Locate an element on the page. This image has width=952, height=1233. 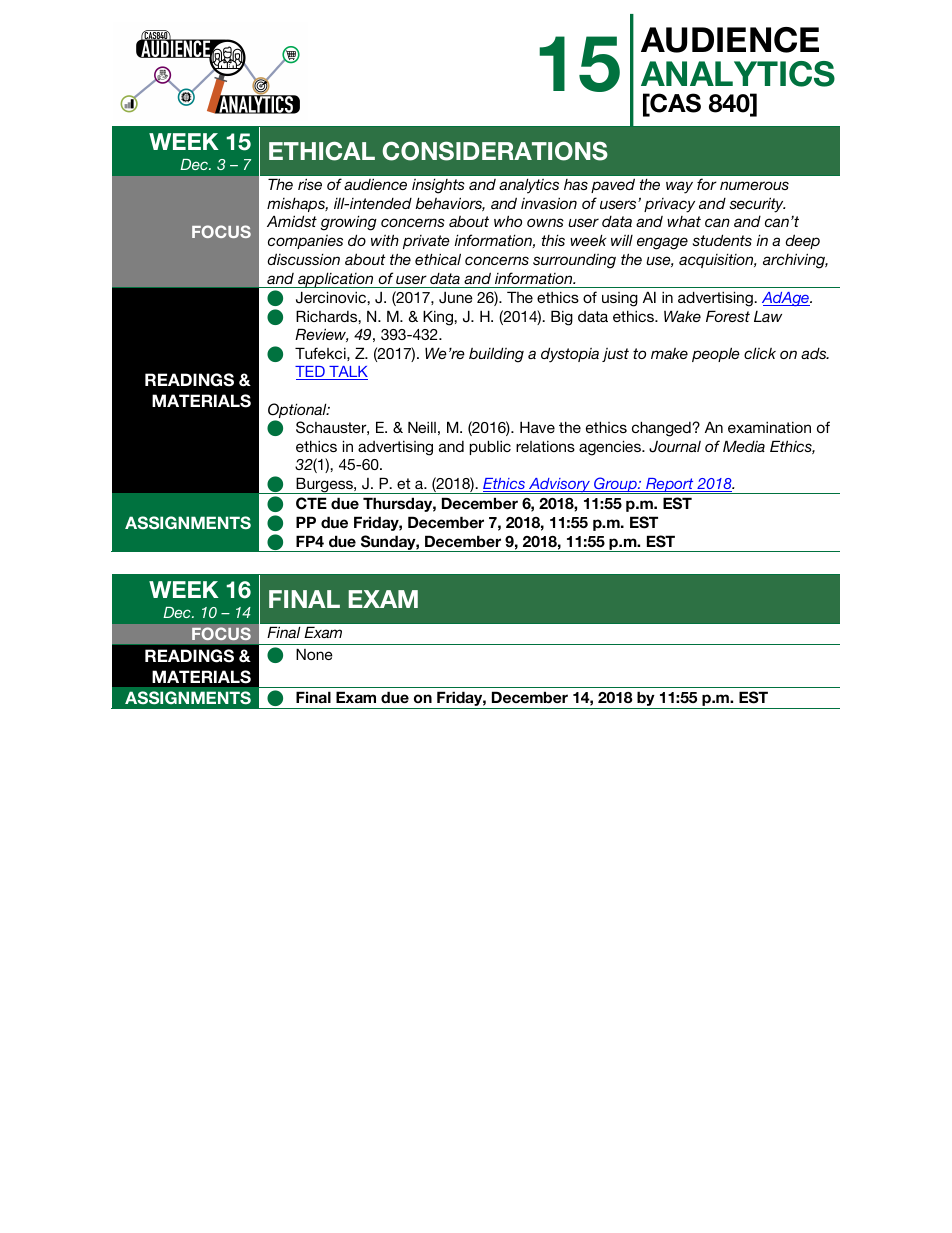
has is located at coordinates (576, 184).
